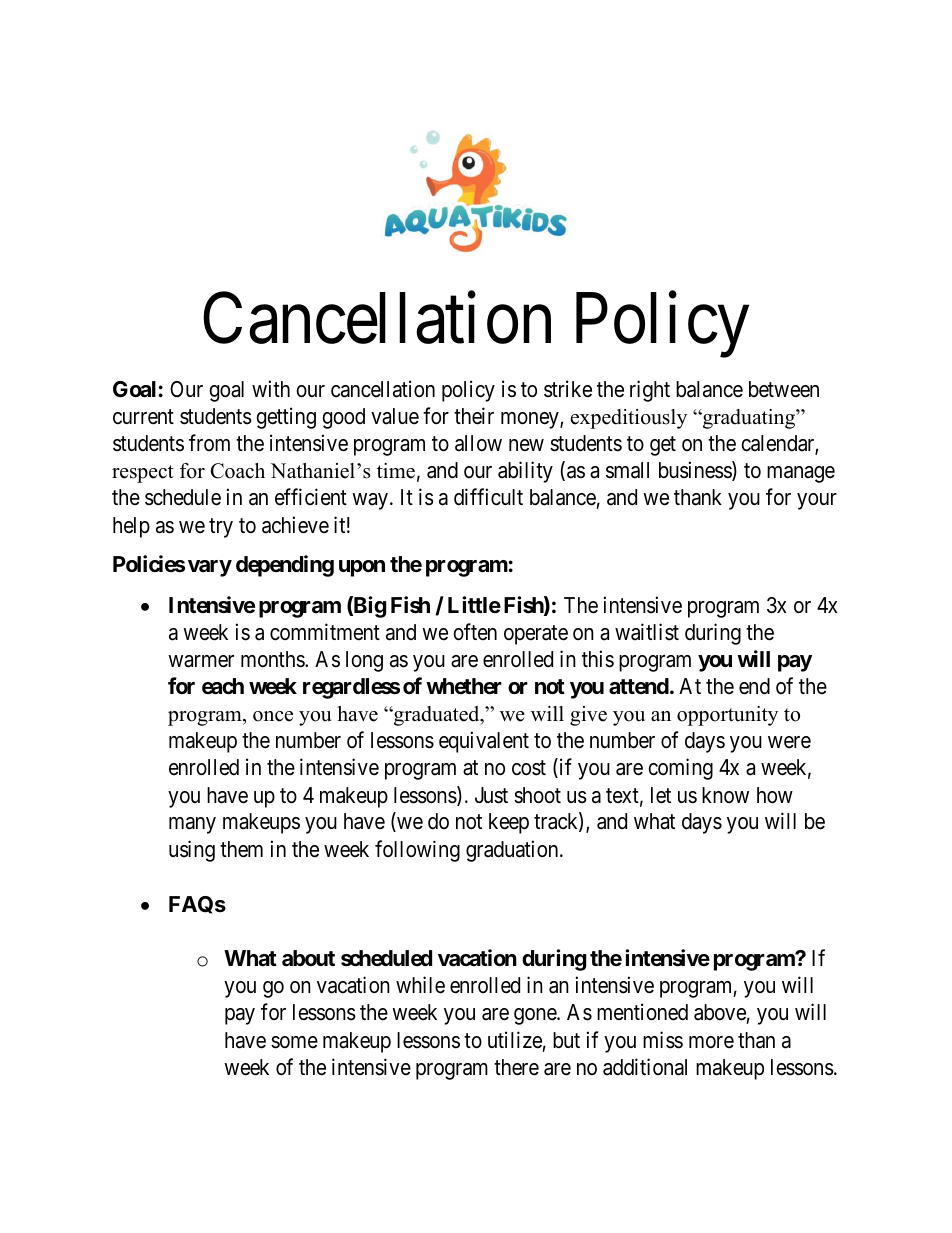 Image resolution: width=952 pixels, height=1233 pixels. I want to click on their, so click(474, 416).
